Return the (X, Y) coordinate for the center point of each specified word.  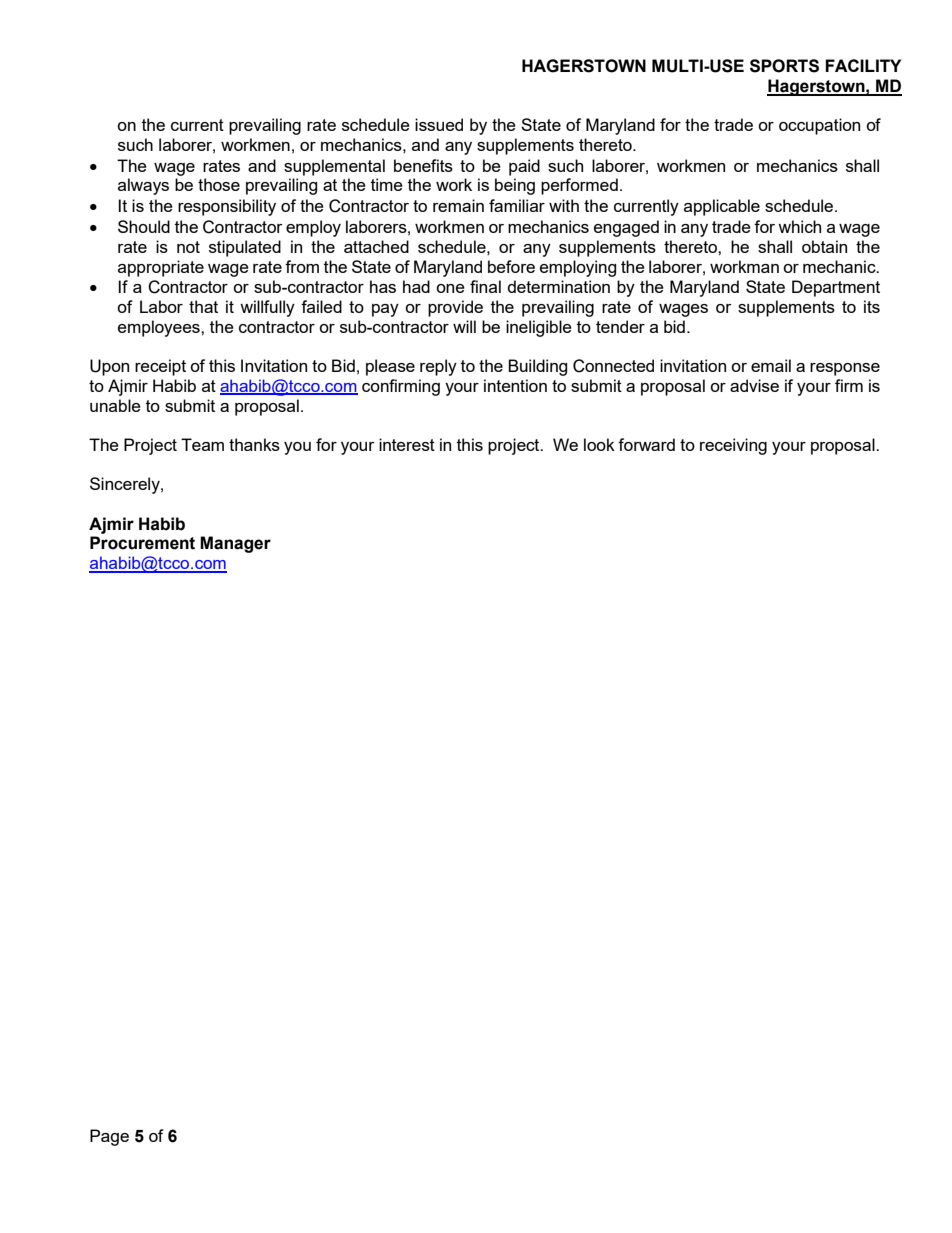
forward (646, 444)
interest (407, 444)
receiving (733, 446)
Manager (235, 544)
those (219, 184)
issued (439, 124)
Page (109, 1137)
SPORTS (784, 66)
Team (202, 444)
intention (515, 385)
